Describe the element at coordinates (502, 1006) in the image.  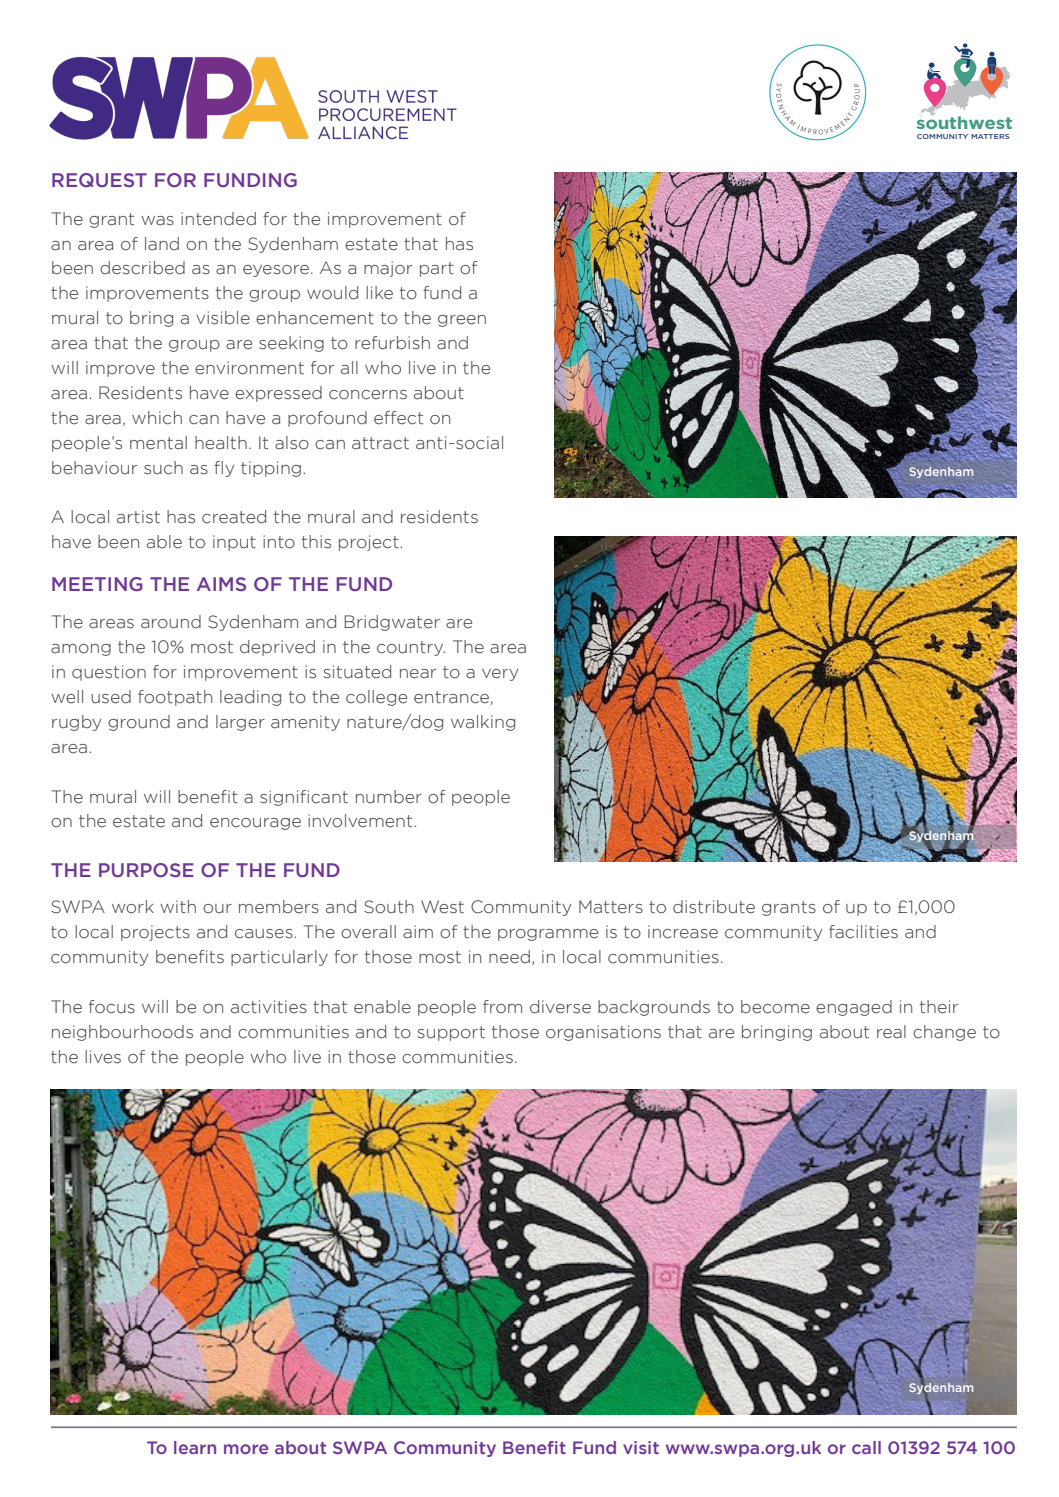
I see `from` at that location.
